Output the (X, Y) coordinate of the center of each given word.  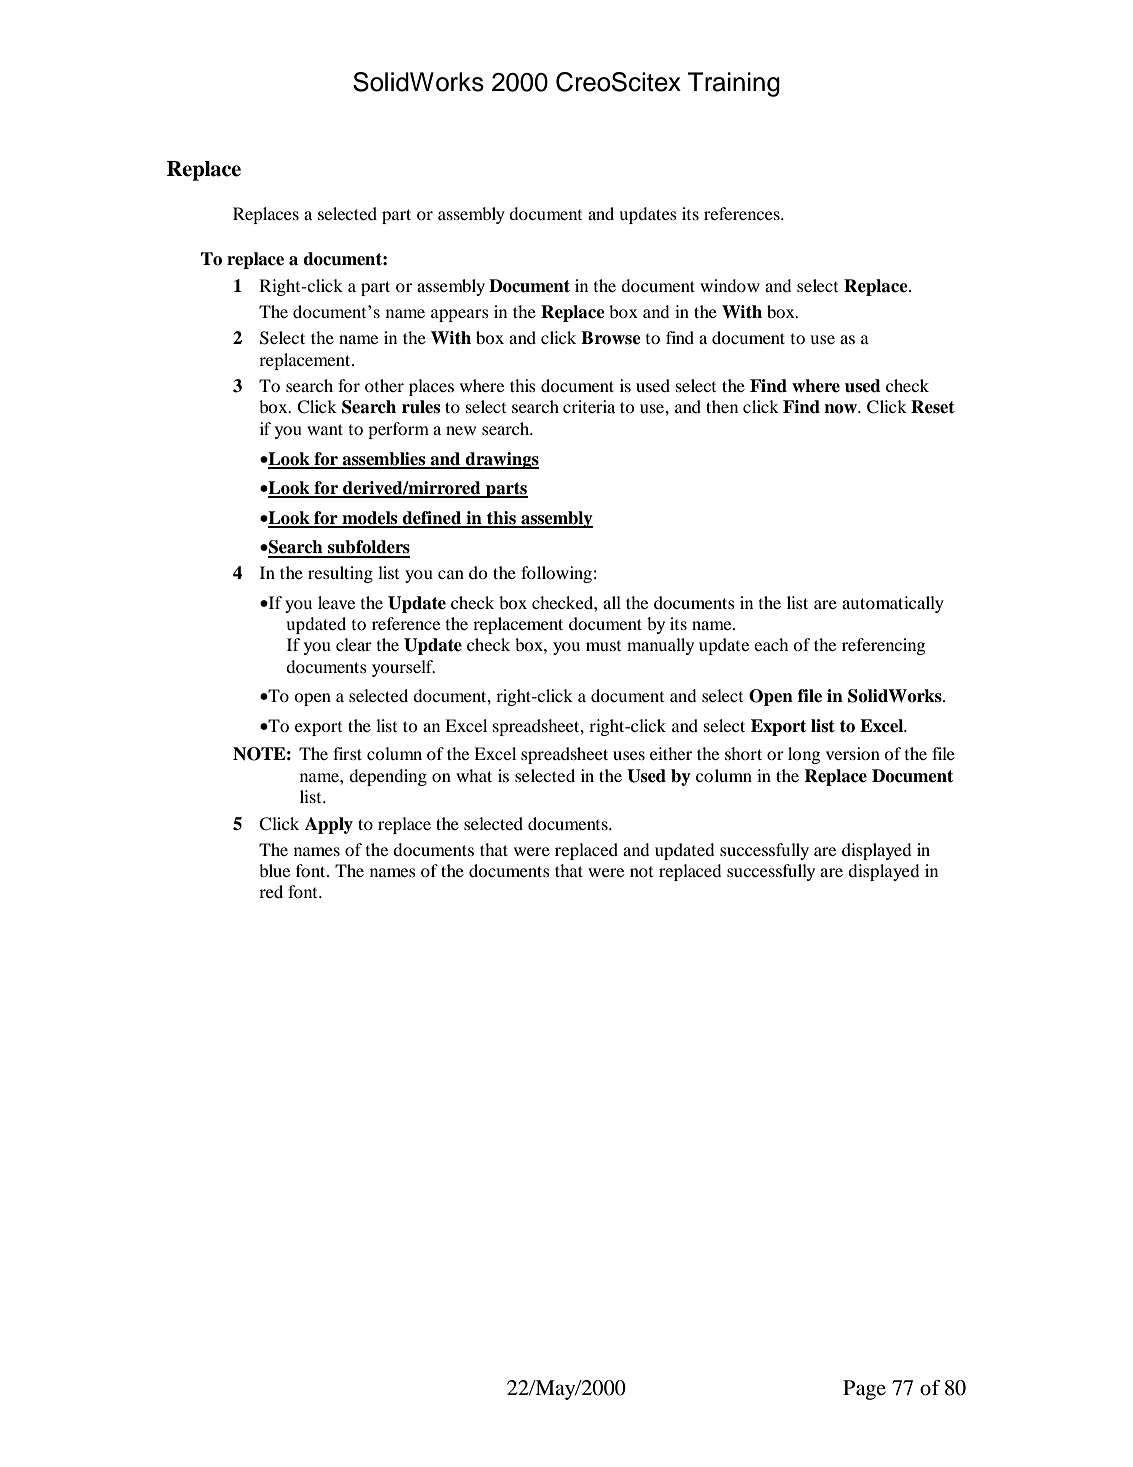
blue (274, 870)
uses (629, 755)
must (603, 646)
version (853, 753)
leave (336, 602)
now (841, 409)
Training (734, 84)
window (730, 285)
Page (864, 1390)
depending (388, 777)
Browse (611, 338)
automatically (893, 604)
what (474, 775)
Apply (329, 825)
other (384, 385)
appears (460, 315)
